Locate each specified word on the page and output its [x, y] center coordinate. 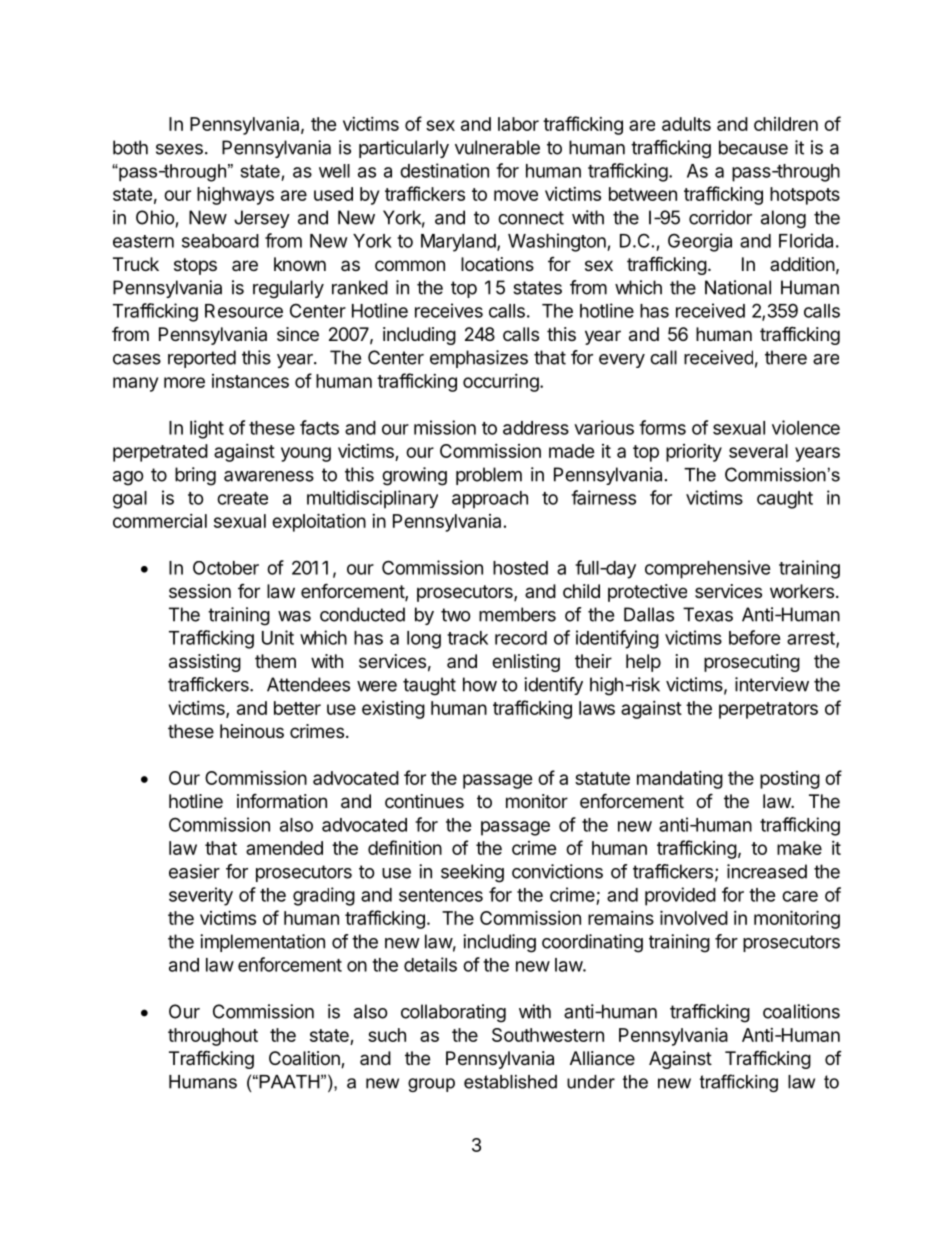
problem [489, 476]
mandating [680, 780]
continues [424, 801]
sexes [179, 149]
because [753, 147]
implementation [262, 943]
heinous [252, 731]
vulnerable [497, 147]
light [207, 429]
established [510, 1082]
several [758, 451]
